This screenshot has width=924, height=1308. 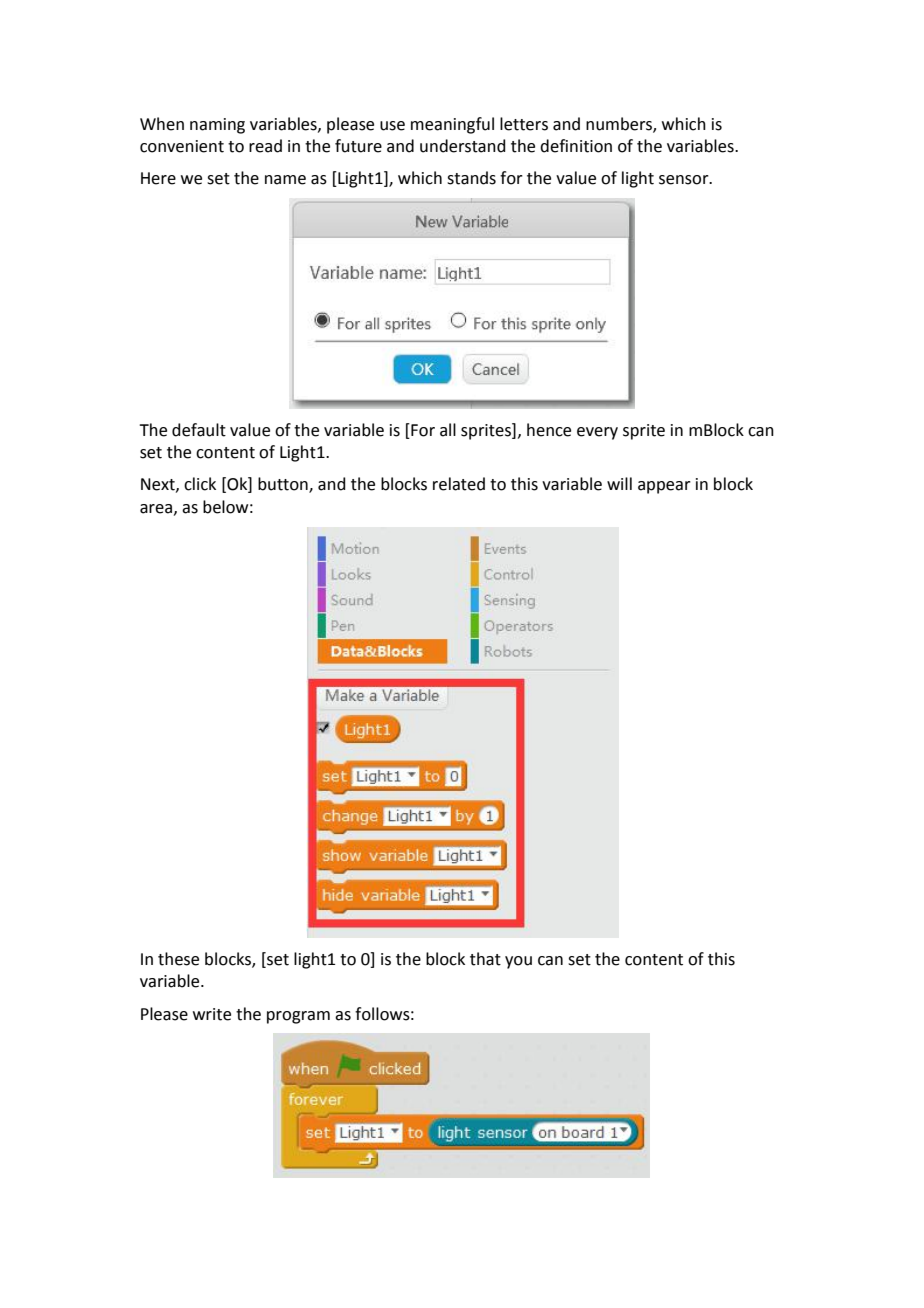 I want to click on use, so click(x=392, y=126).
